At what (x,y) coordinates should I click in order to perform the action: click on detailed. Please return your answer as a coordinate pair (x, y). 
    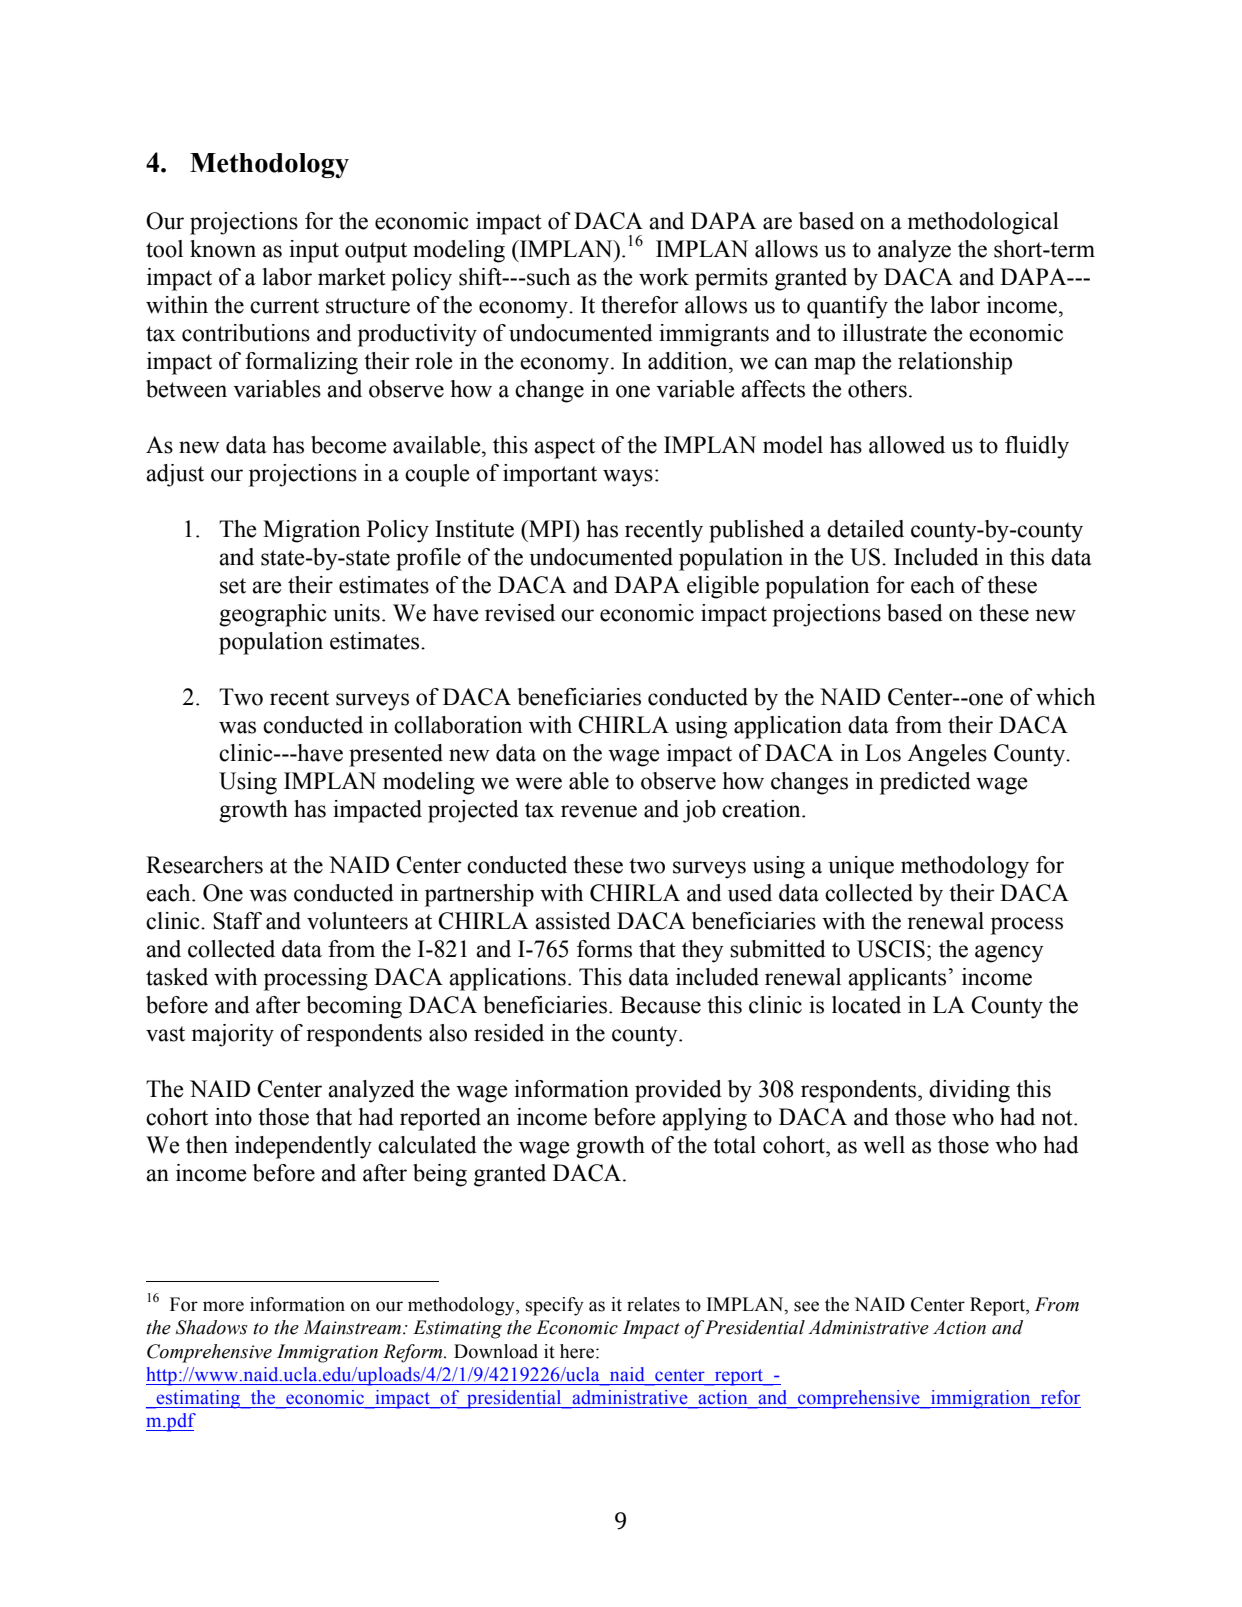
    Looking at the image, I should click on (865, 529).
